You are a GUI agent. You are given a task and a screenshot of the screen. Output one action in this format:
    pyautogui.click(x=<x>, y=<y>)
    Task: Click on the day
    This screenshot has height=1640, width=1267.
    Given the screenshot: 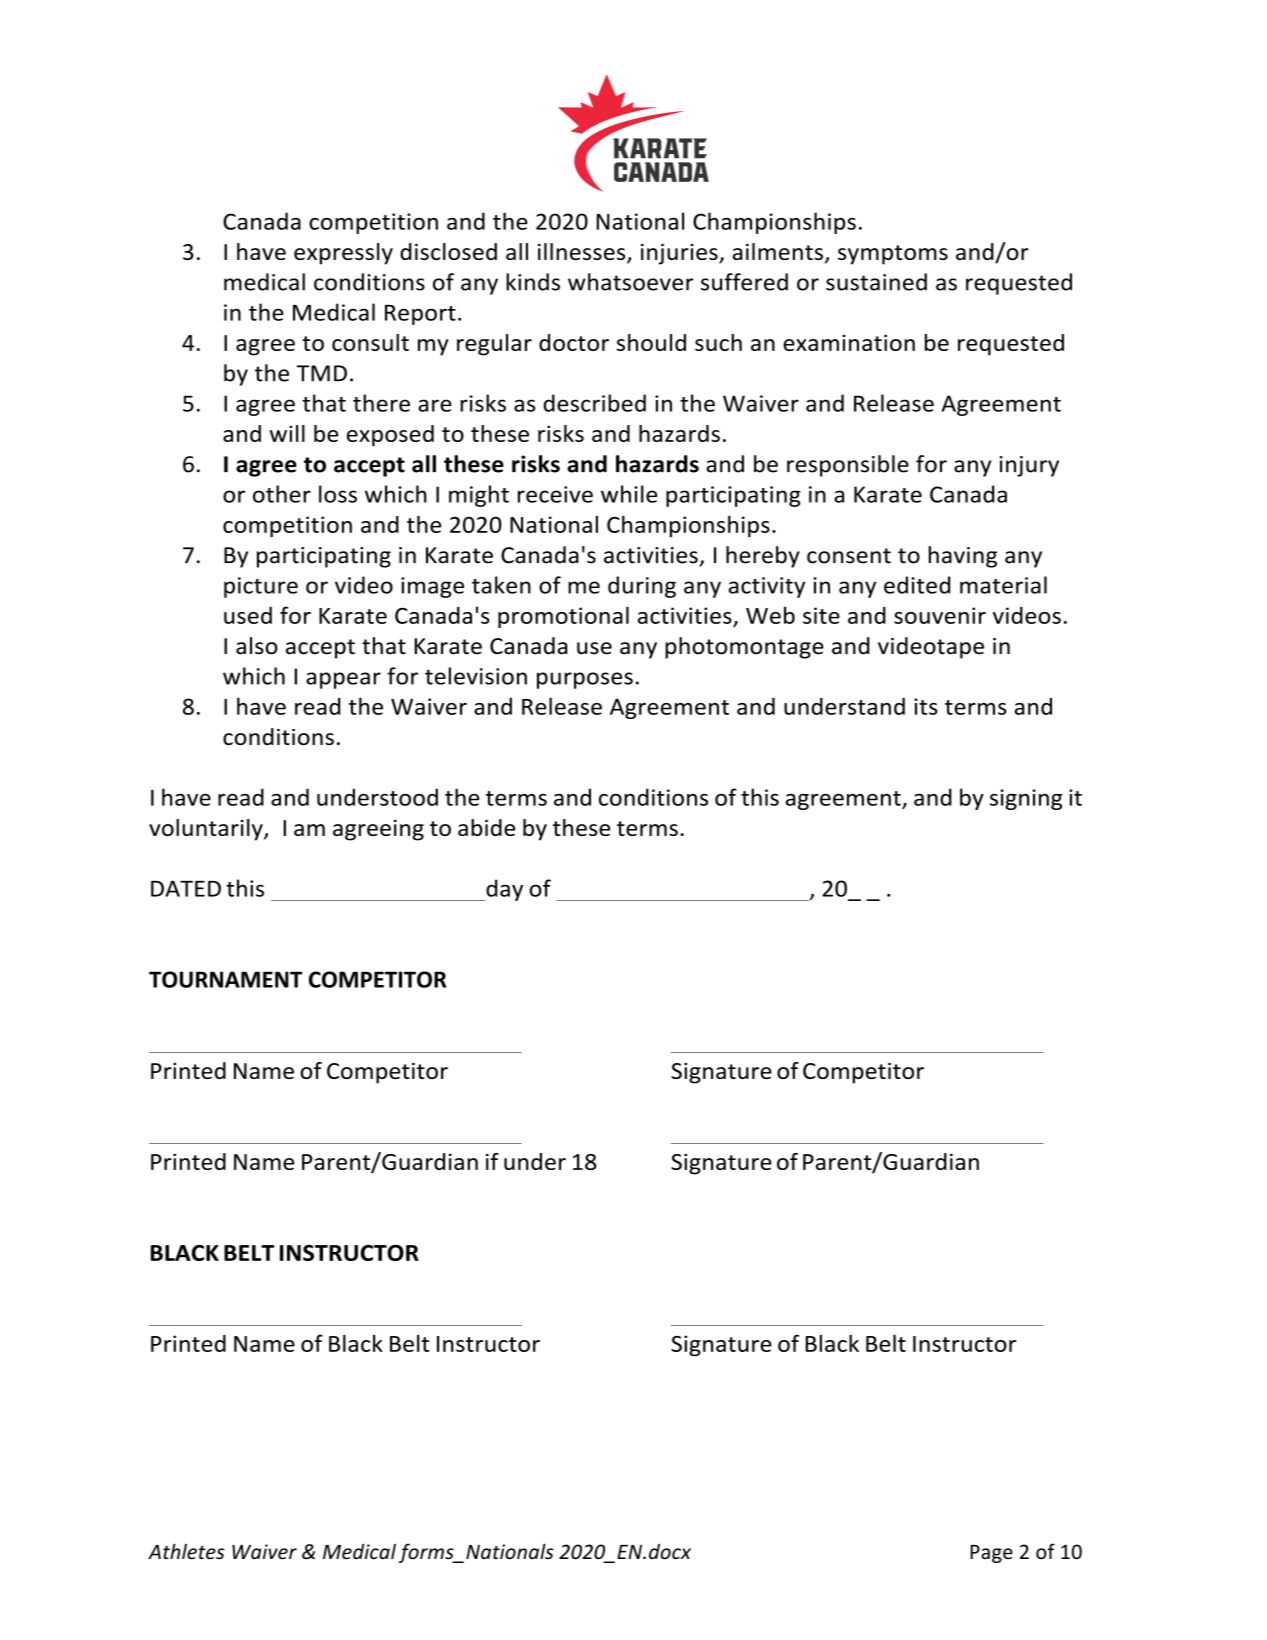 What is the action you would take?
    pyautogui.click(x=503, y=890)
